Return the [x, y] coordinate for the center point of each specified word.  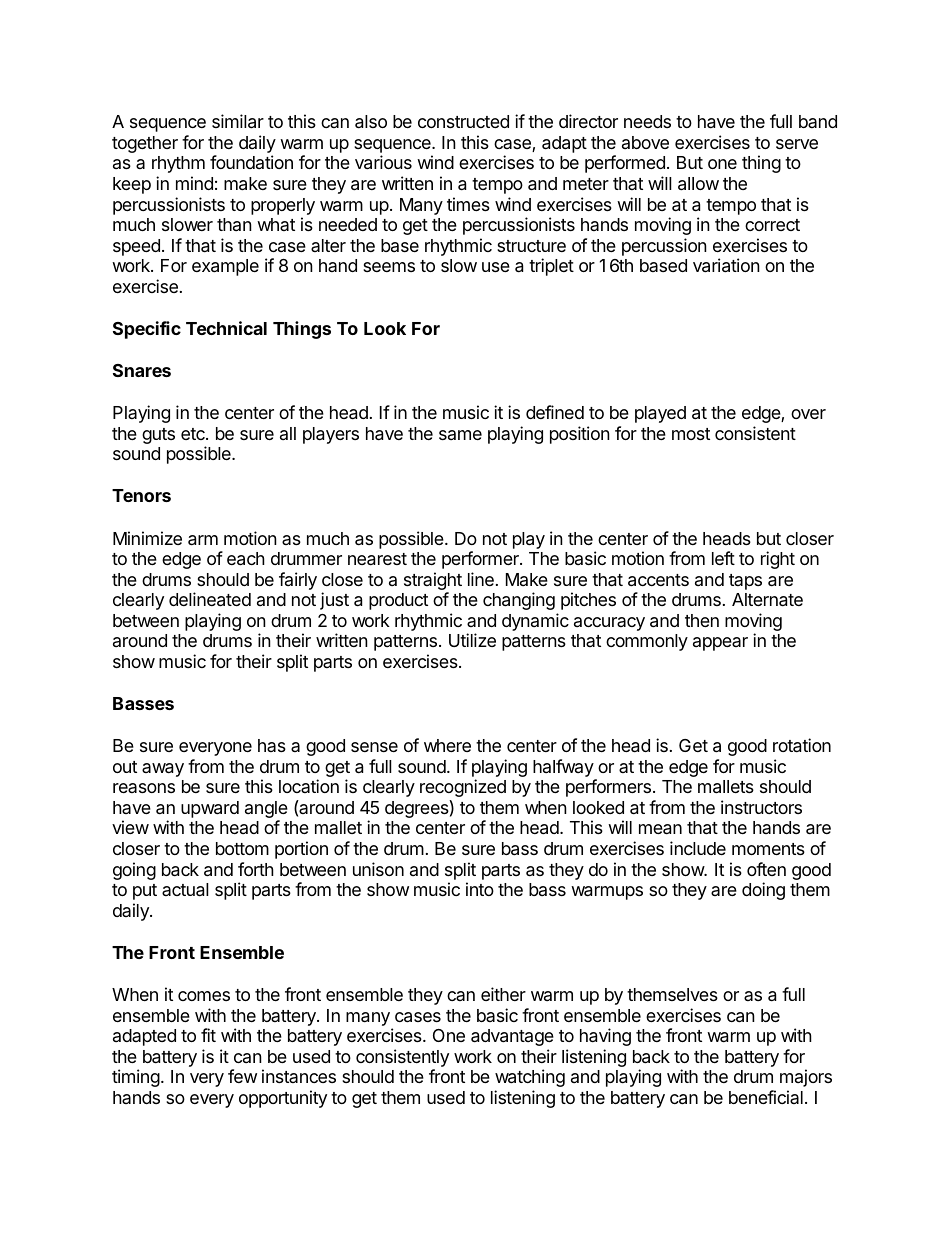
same [460, 435]
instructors [761, 807]
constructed [463, 121]
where [447, 745]
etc [194, 434]
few [242, 1076]
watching [530, 1078]
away [163, 770]
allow [698, 184]
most [691, 434]
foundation [251, 162]
